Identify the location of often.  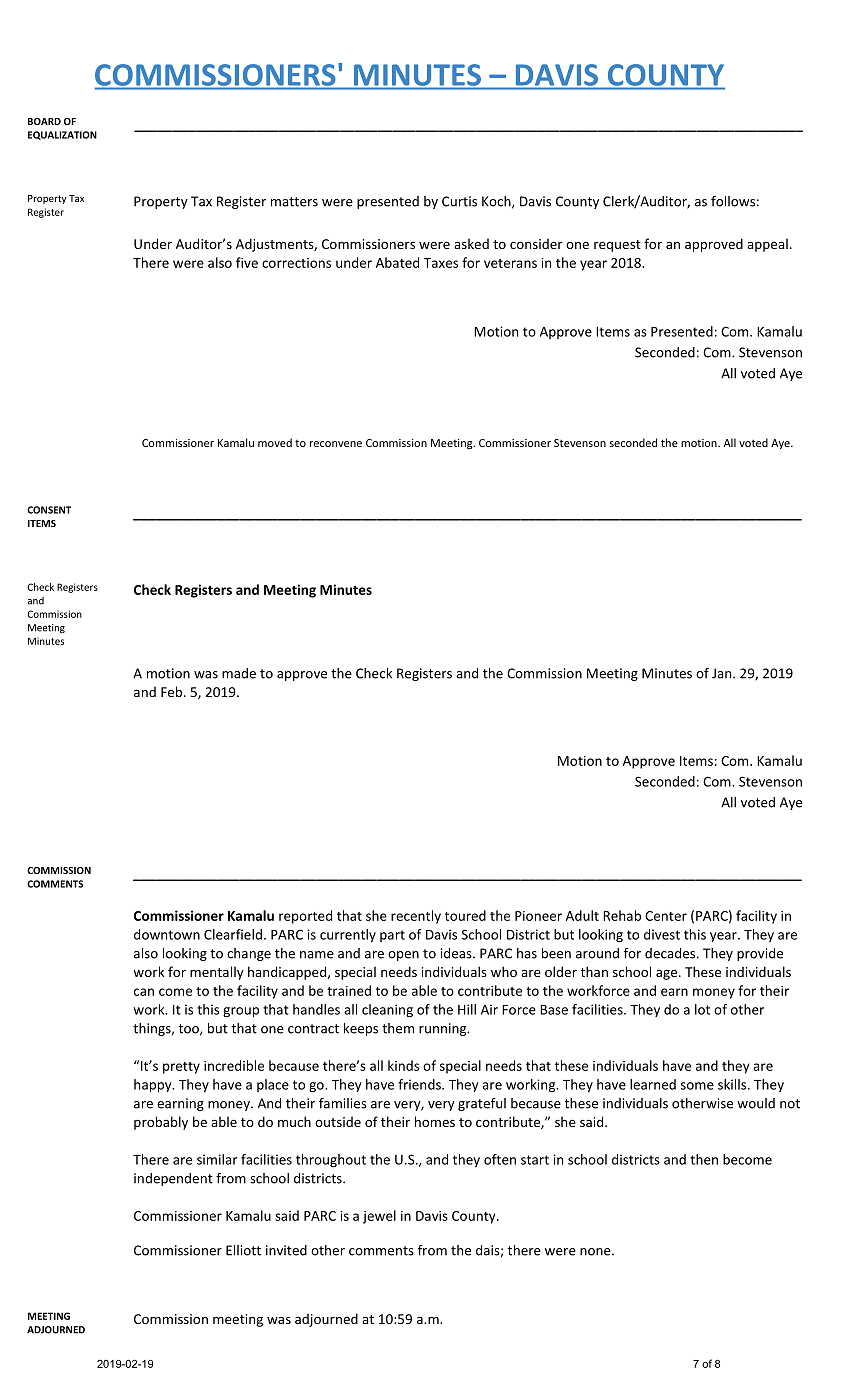
(500, 1159).
